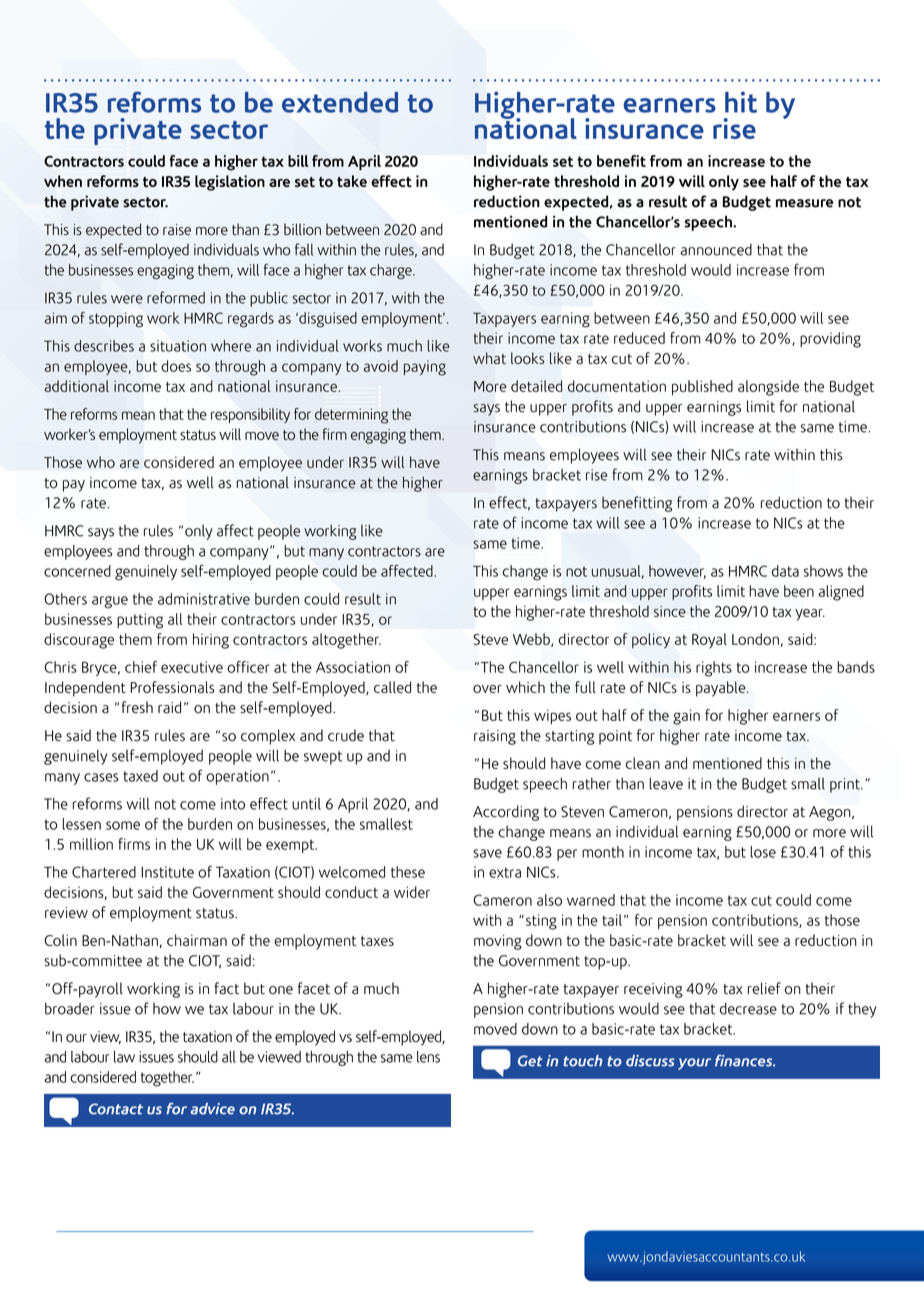 The width and height of the page is (924, 1308). What do you see at coordinates (694, 1064) in the page?
I see `your` at bounding box center [694, 1064].
